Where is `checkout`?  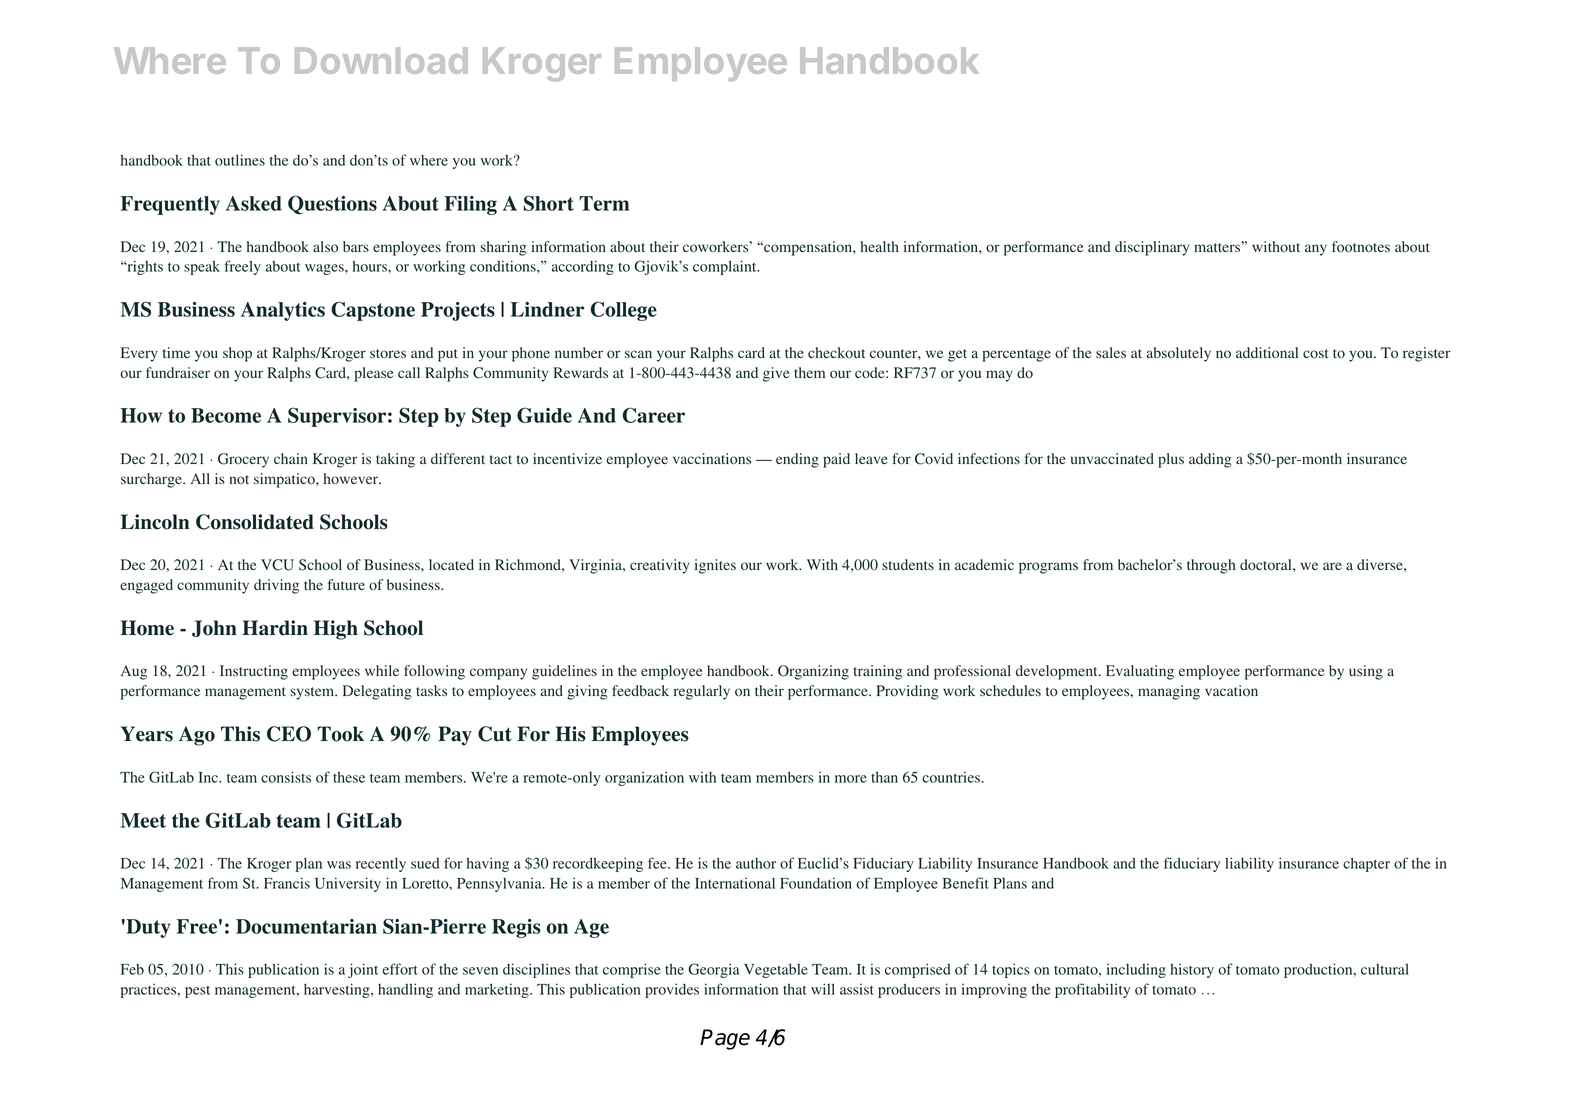
checkout is located at coordinates (836, 352).
